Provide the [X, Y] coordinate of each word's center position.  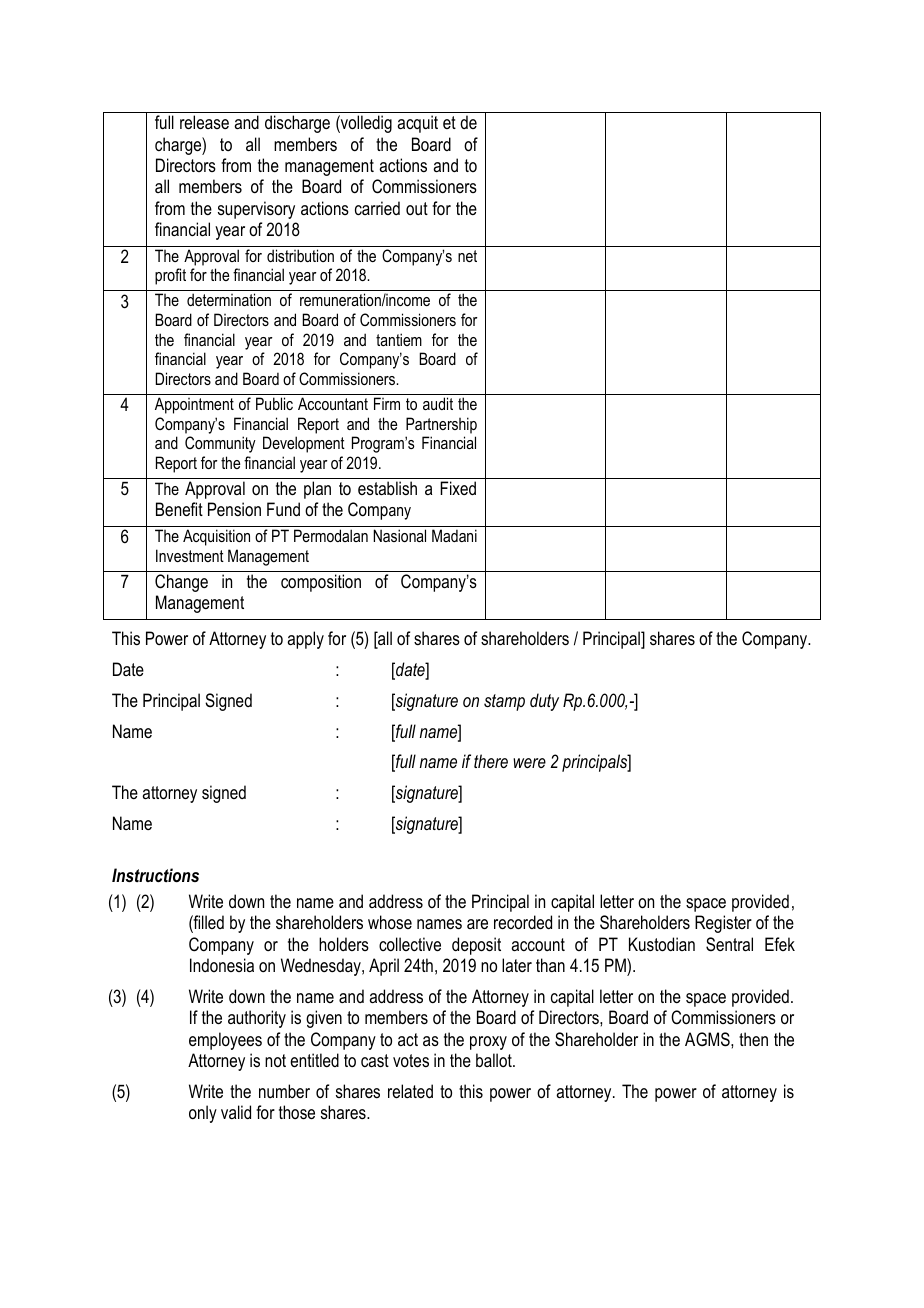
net [467, 256]
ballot [495, 1060]
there [491, 761]
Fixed [458, 488]
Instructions [155, 875]
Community [220, 444]
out [417, 208]
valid [236, 1112]
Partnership [441, 425]
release [204, 122]
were [529, 763]
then [753, 1039]
